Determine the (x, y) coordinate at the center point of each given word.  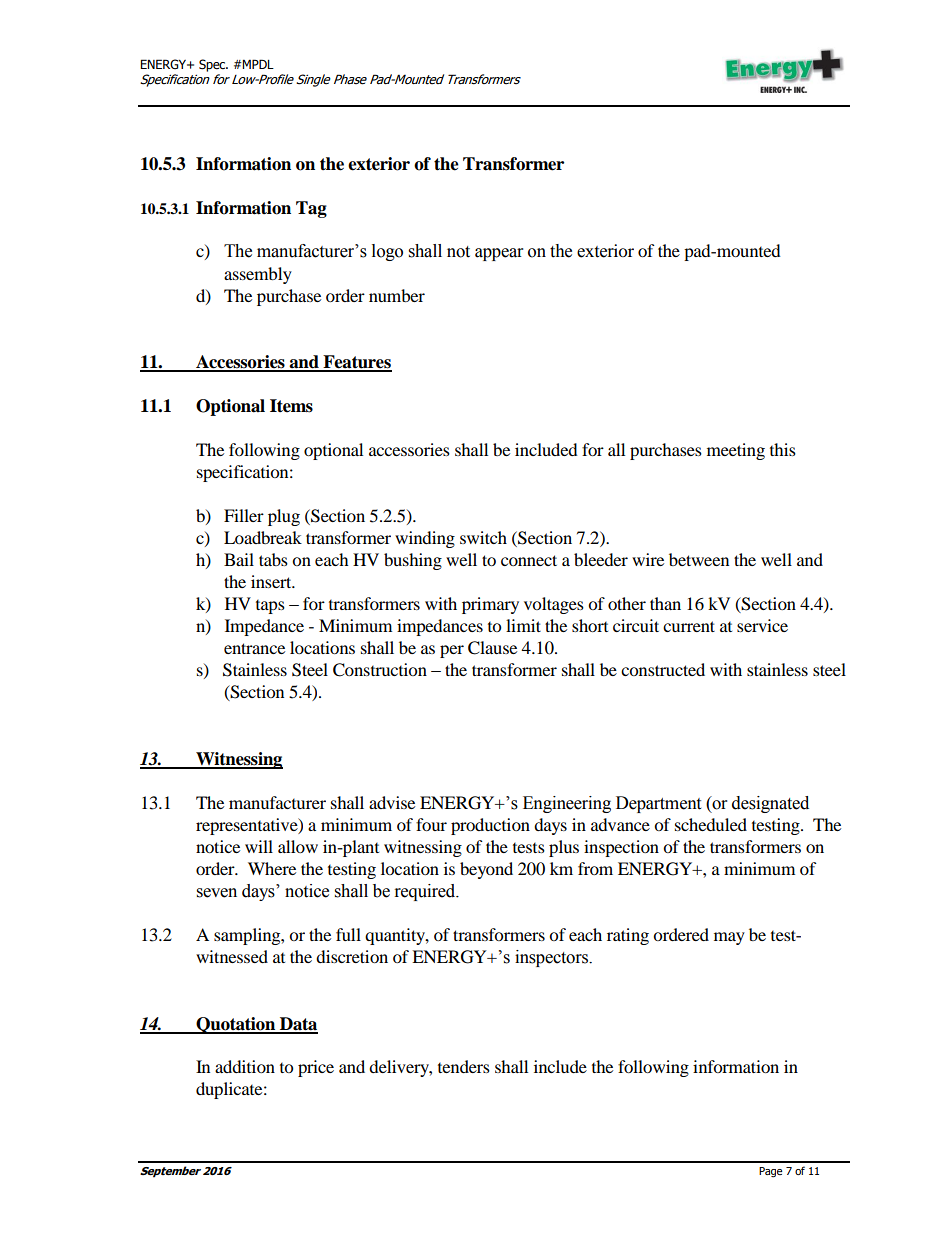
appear (499, 254)
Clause (492, 648)
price (316, 1068)
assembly (258, 275)
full (348, 934)
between (699, 559)
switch (483, 537)
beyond (486, 870)
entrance (254, 648)
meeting (736, 451)
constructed (663, 669)
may (729, 938)
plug (284, 517)
